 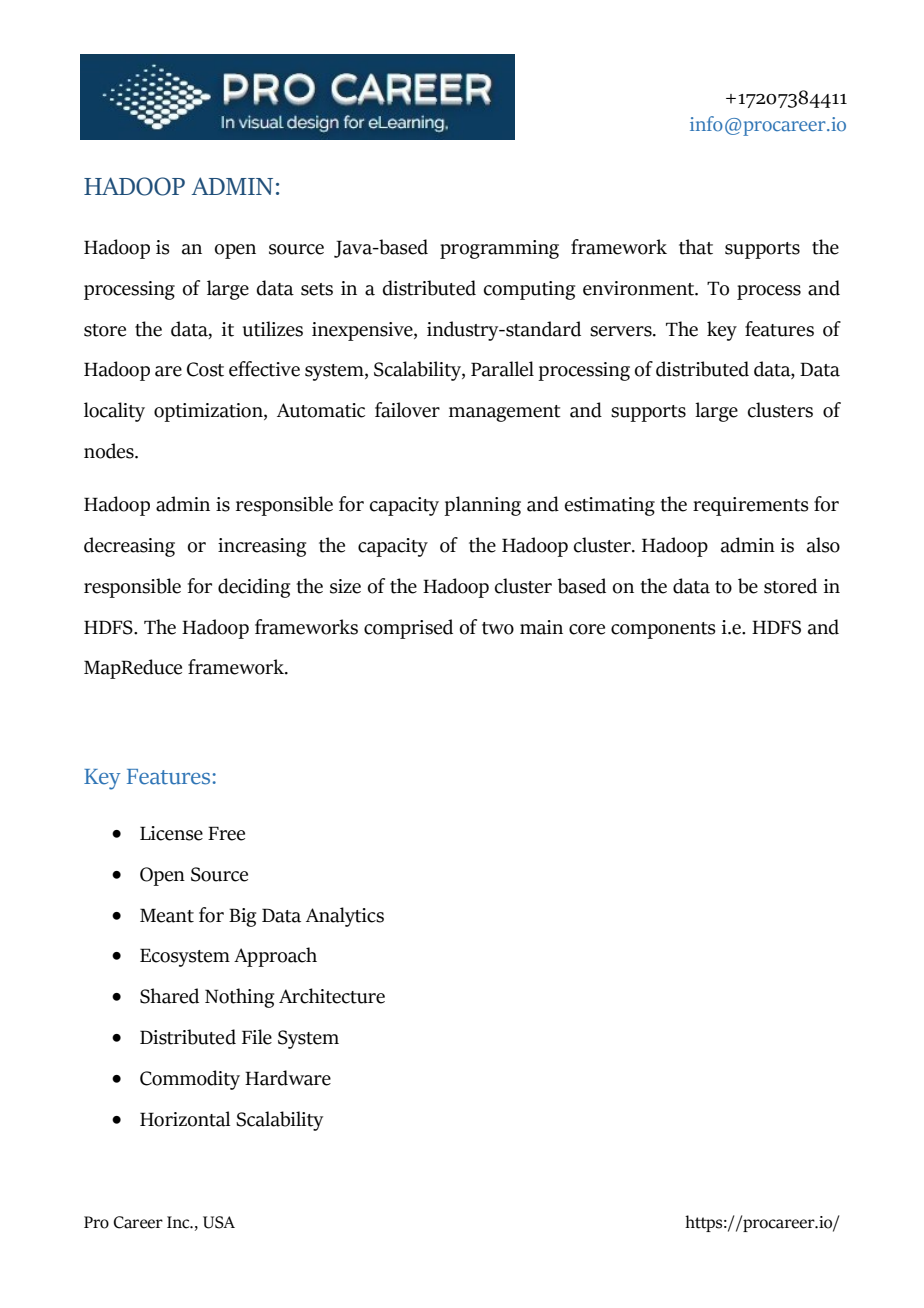 What do you see at coordinates (499, 249) in the page?
I see `programming` at bounding box center [499, 249].
